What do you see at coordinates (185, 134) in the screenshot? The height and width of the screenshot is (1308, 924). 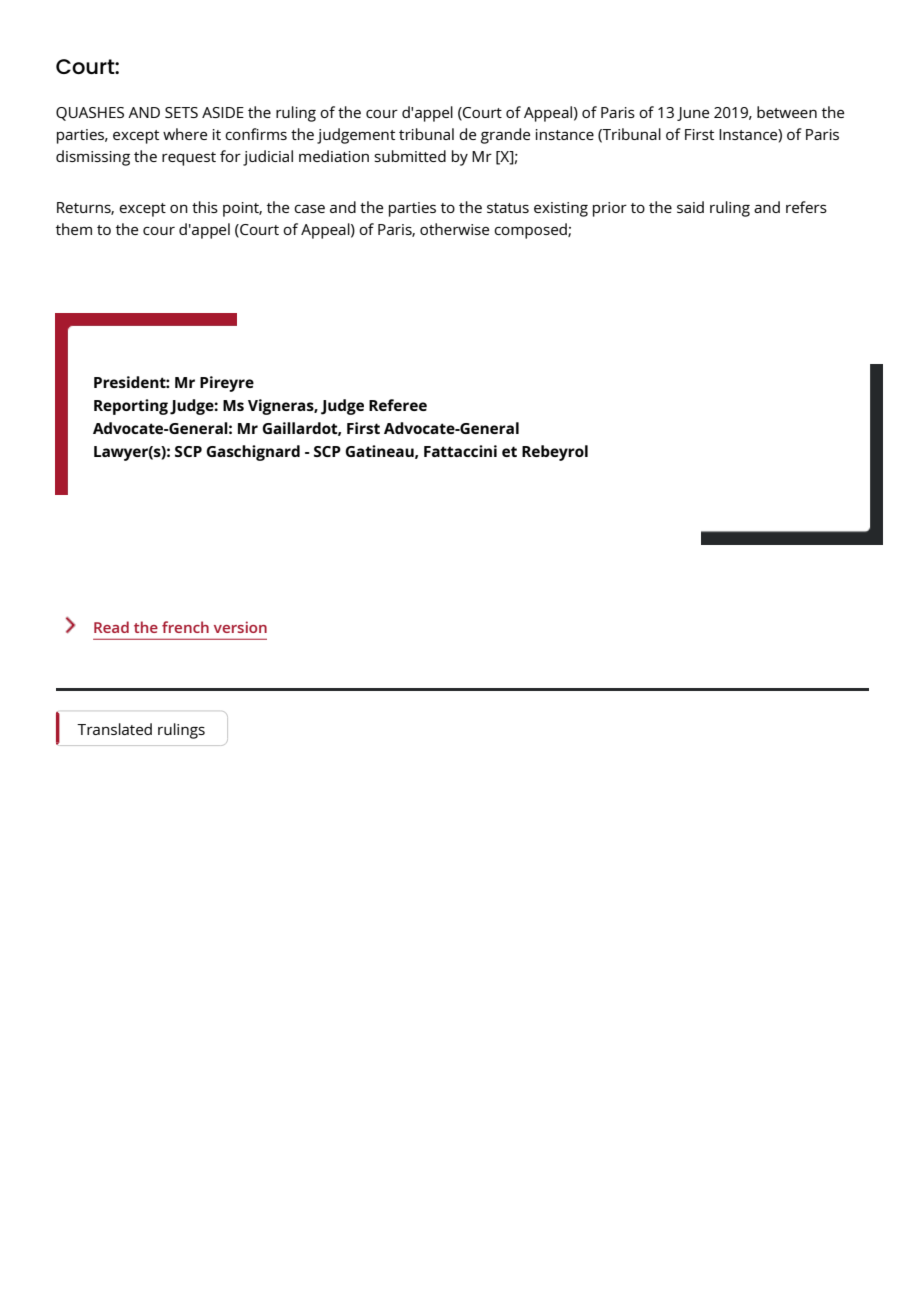 I see `where` at bounding box center [185, 134].
